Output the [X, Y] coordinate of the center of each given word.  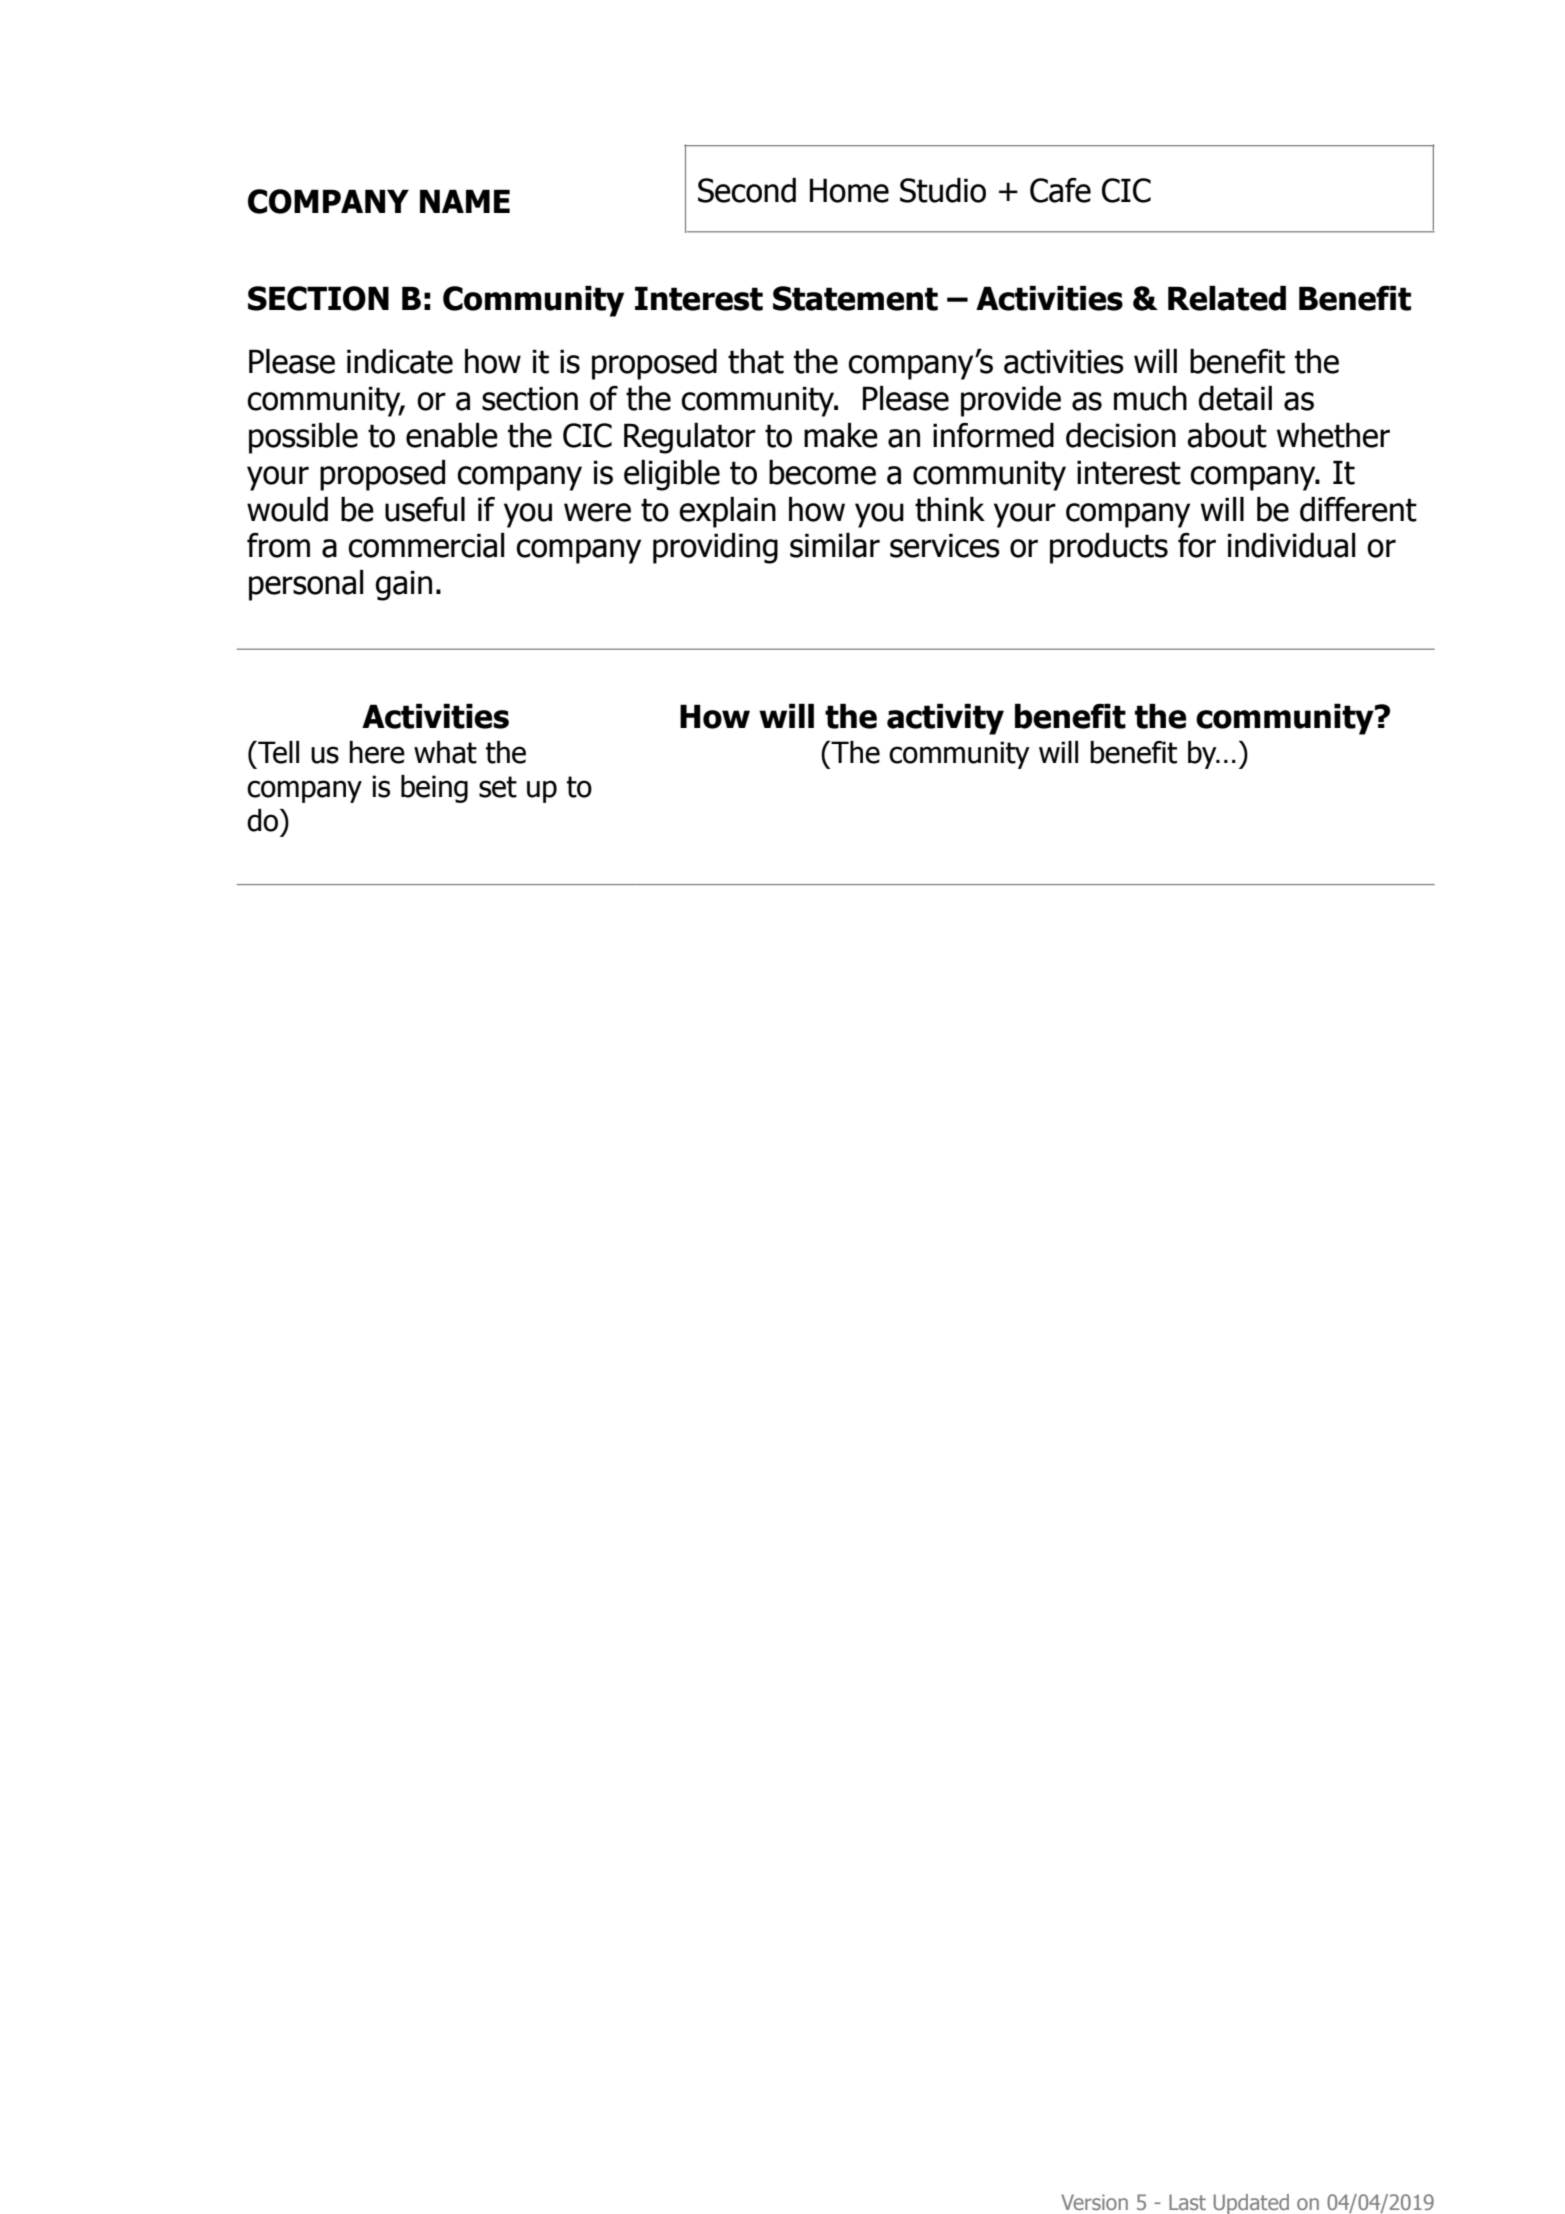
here [377, 752]
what [445, 752]
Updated [1251, 2204]
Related [1227, 298]
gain [403, 585]
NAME [465, 201]
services [945, 545]
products [1109, 548]
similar [835, 545]
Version [1094, 2202]
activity [945, 719]
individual [1291, 545]
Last [1187, 2202]
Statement [855, 298]
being [434, 789]
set [498, 787]
